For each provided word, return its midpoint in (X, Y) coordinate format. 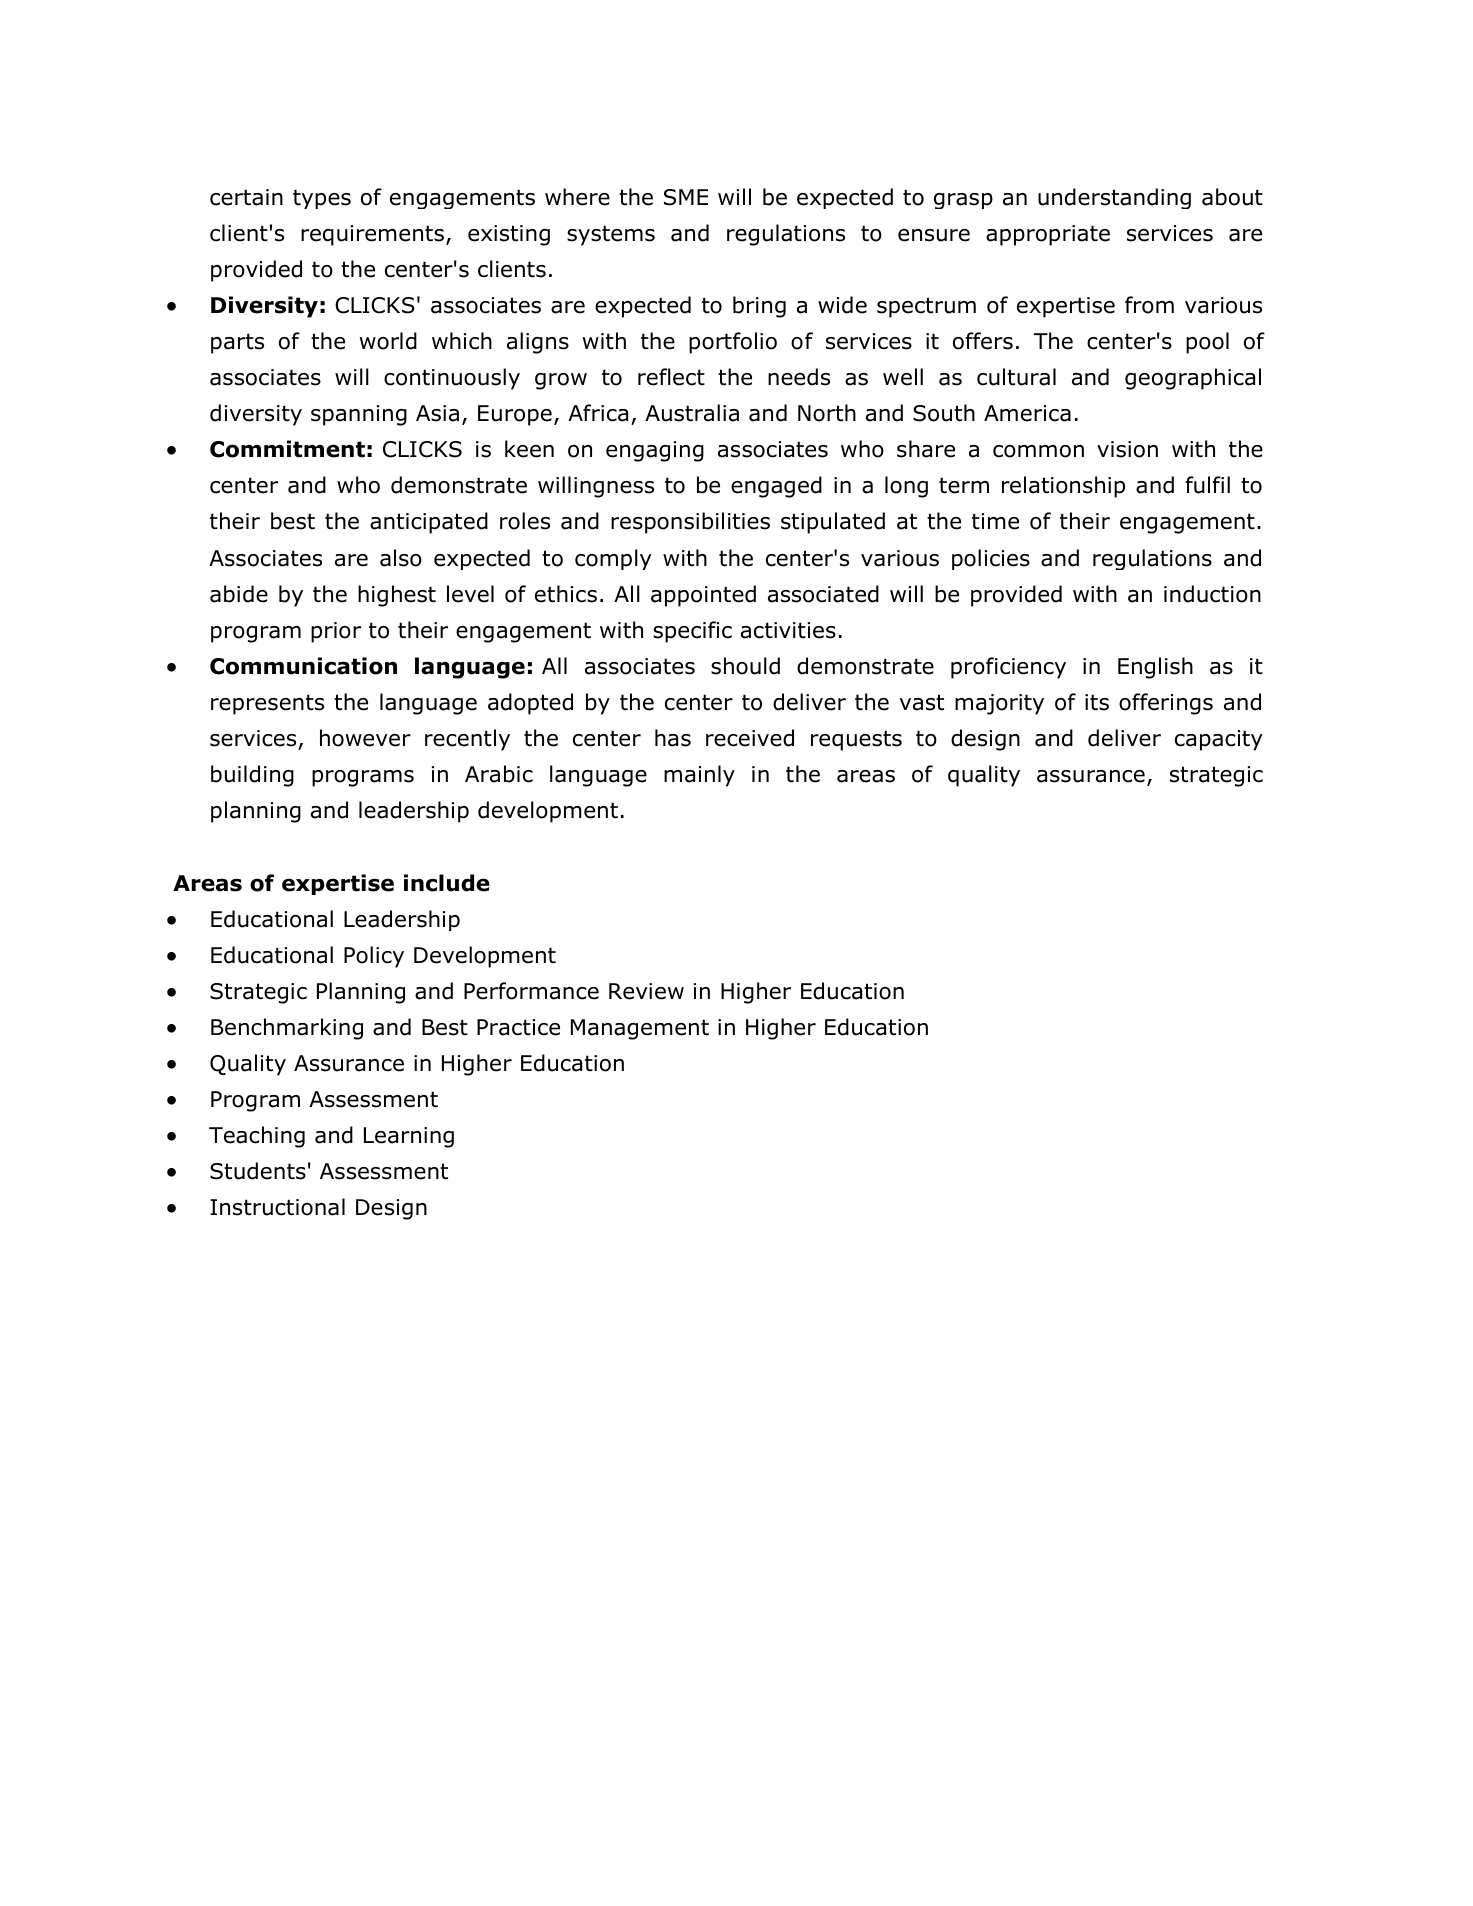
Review (646, 991)
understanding (1114, 198)
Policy (374, 957)
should (745, 666)
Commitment (287, 449)
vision (1127, 449)
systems (611, 235)
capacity (1219, 740)
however (365, 738)
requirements (372, 235)
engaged (776, 487)
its (1097, 702)
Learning (409, 1137)
